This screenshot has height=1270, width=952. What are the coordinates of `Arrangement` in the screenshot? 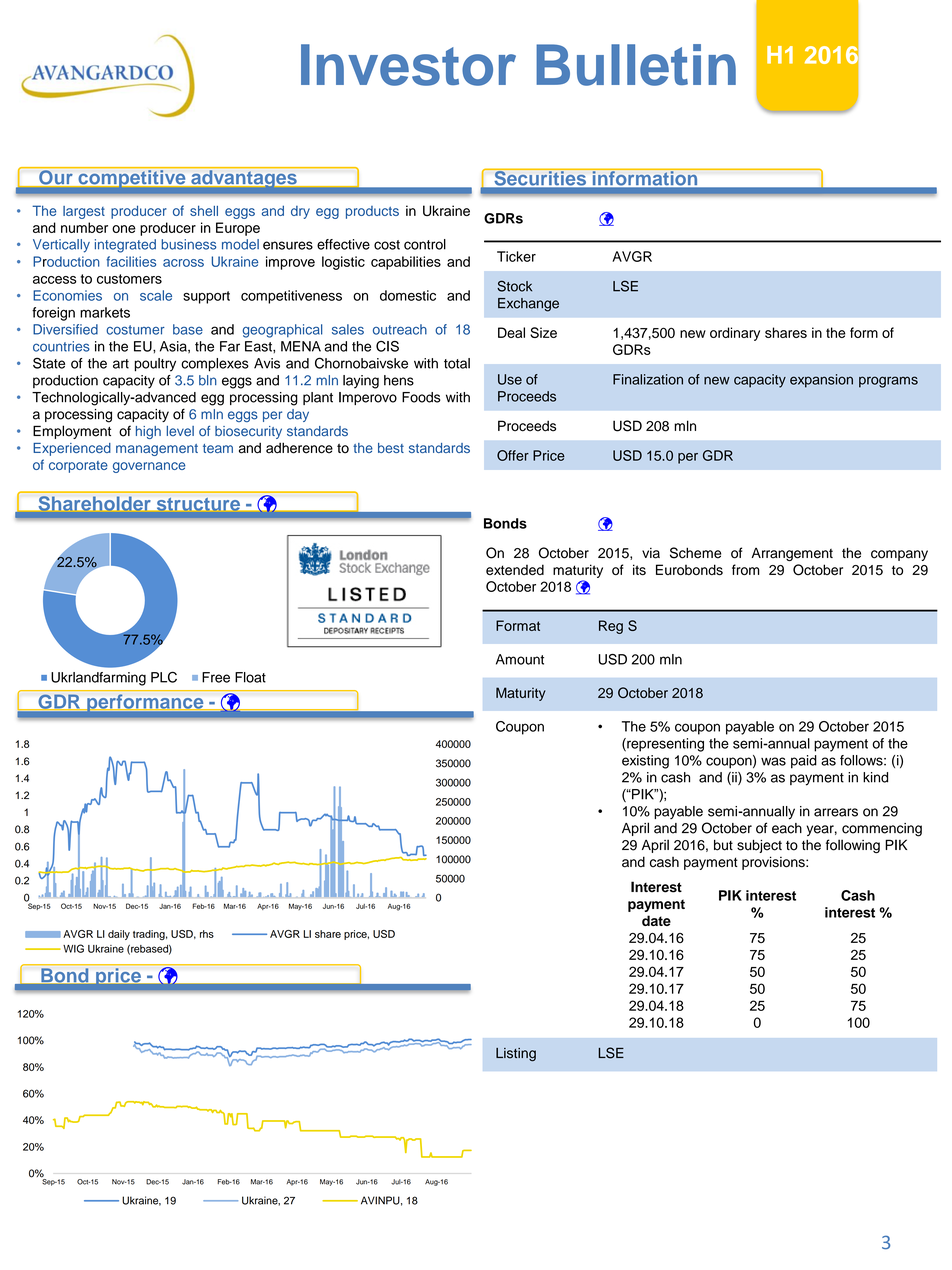 It's located at (792, 554).
